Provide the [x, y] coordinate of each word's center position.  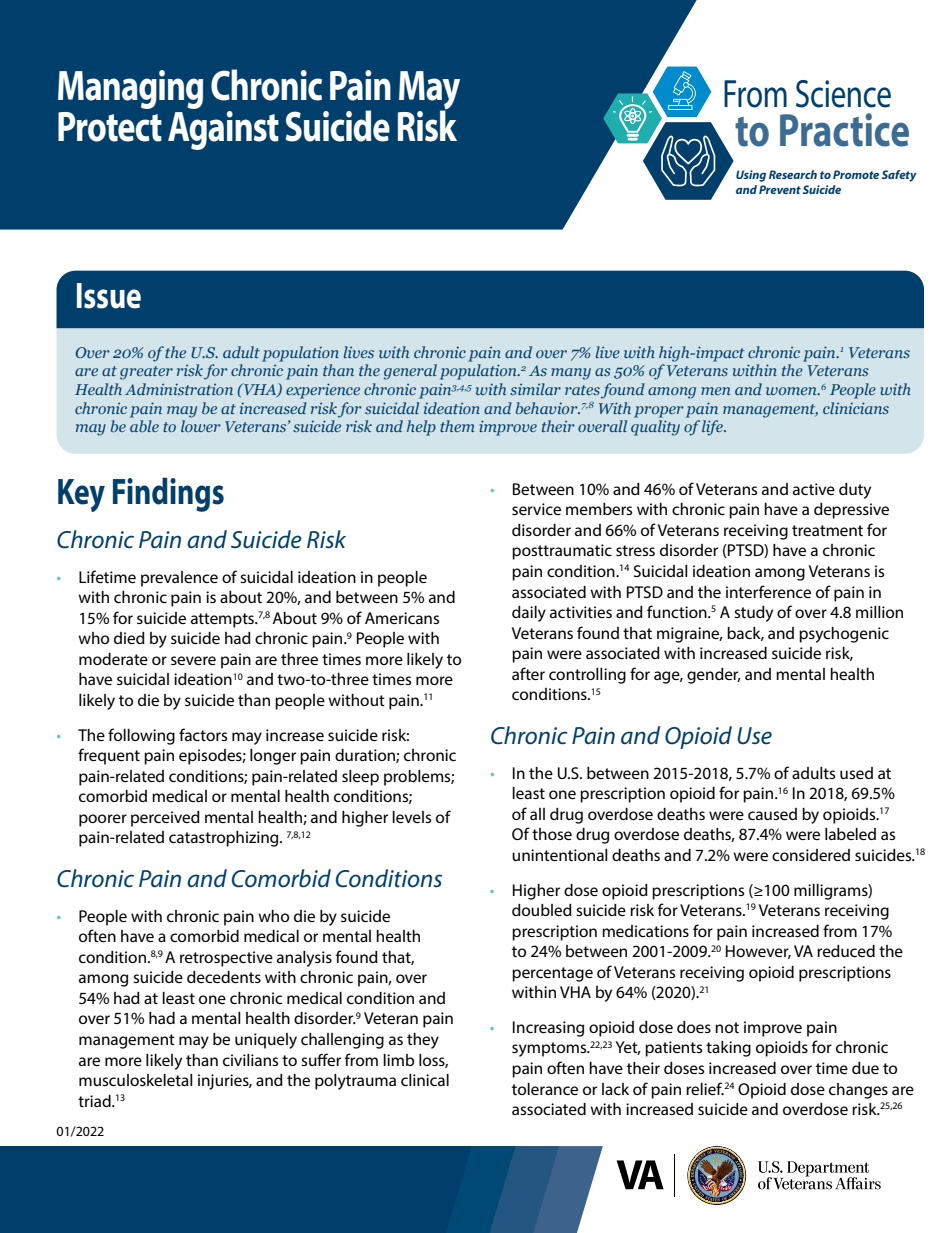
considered [811, 855]
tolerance [545, 1089]
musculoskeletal [136, 1080]
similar [535, 389]
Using [751, 176]
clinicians [856, 408]
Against [223, 129]
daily [529, 614]
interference [768, 591]
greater [146, 373]
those [552, 834]
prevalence [179, 579]
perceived [165, 819]
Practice [844, 130]
